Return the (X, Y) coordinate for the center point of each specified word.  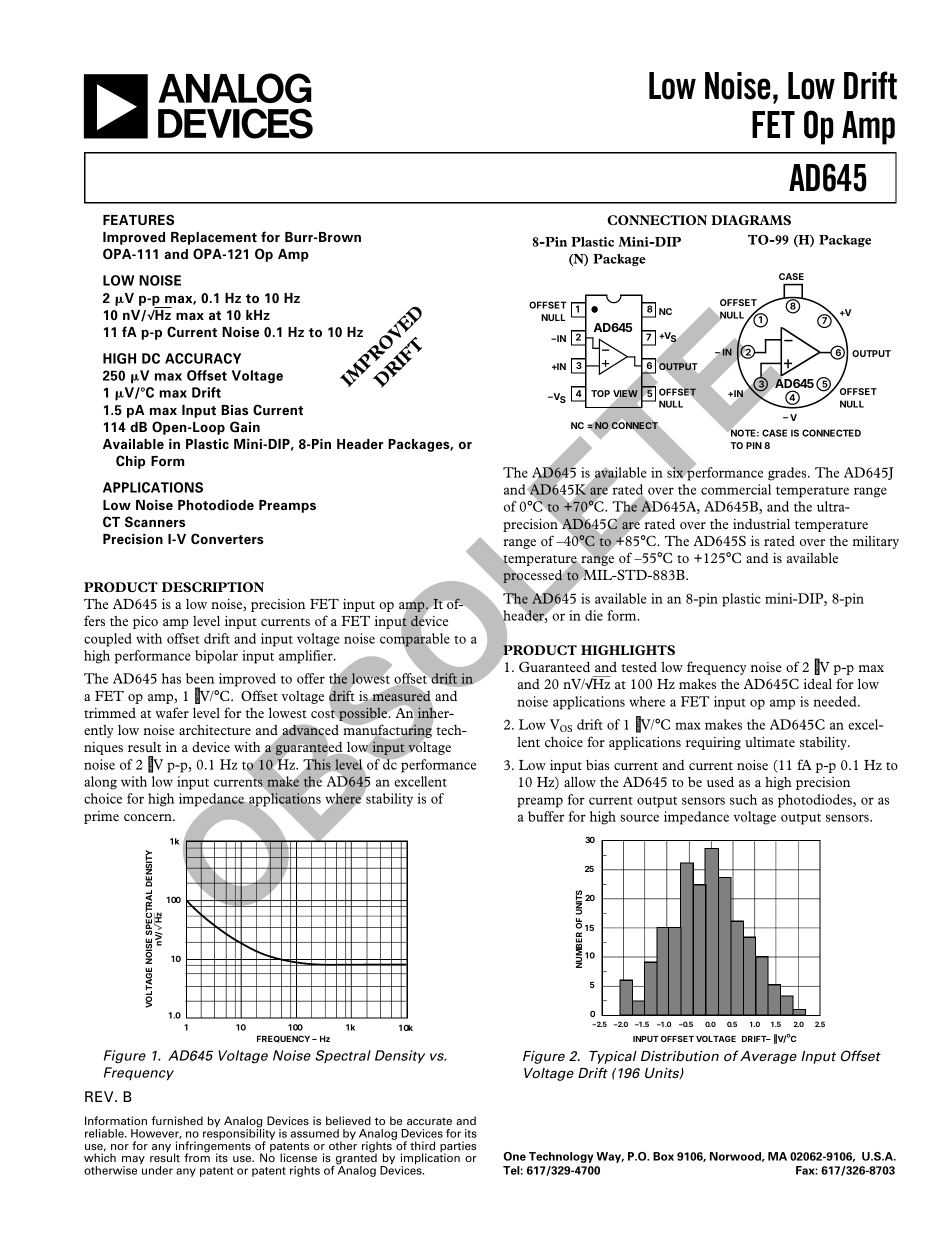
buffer (546, 816)
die (594, 615)
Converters (227, 538)
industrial (761, 524)
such (743, 799)
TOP (600, 393)
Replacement (214, 238)
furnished (177, 1120)
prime (101, 817)
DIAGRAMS (751, 220)
